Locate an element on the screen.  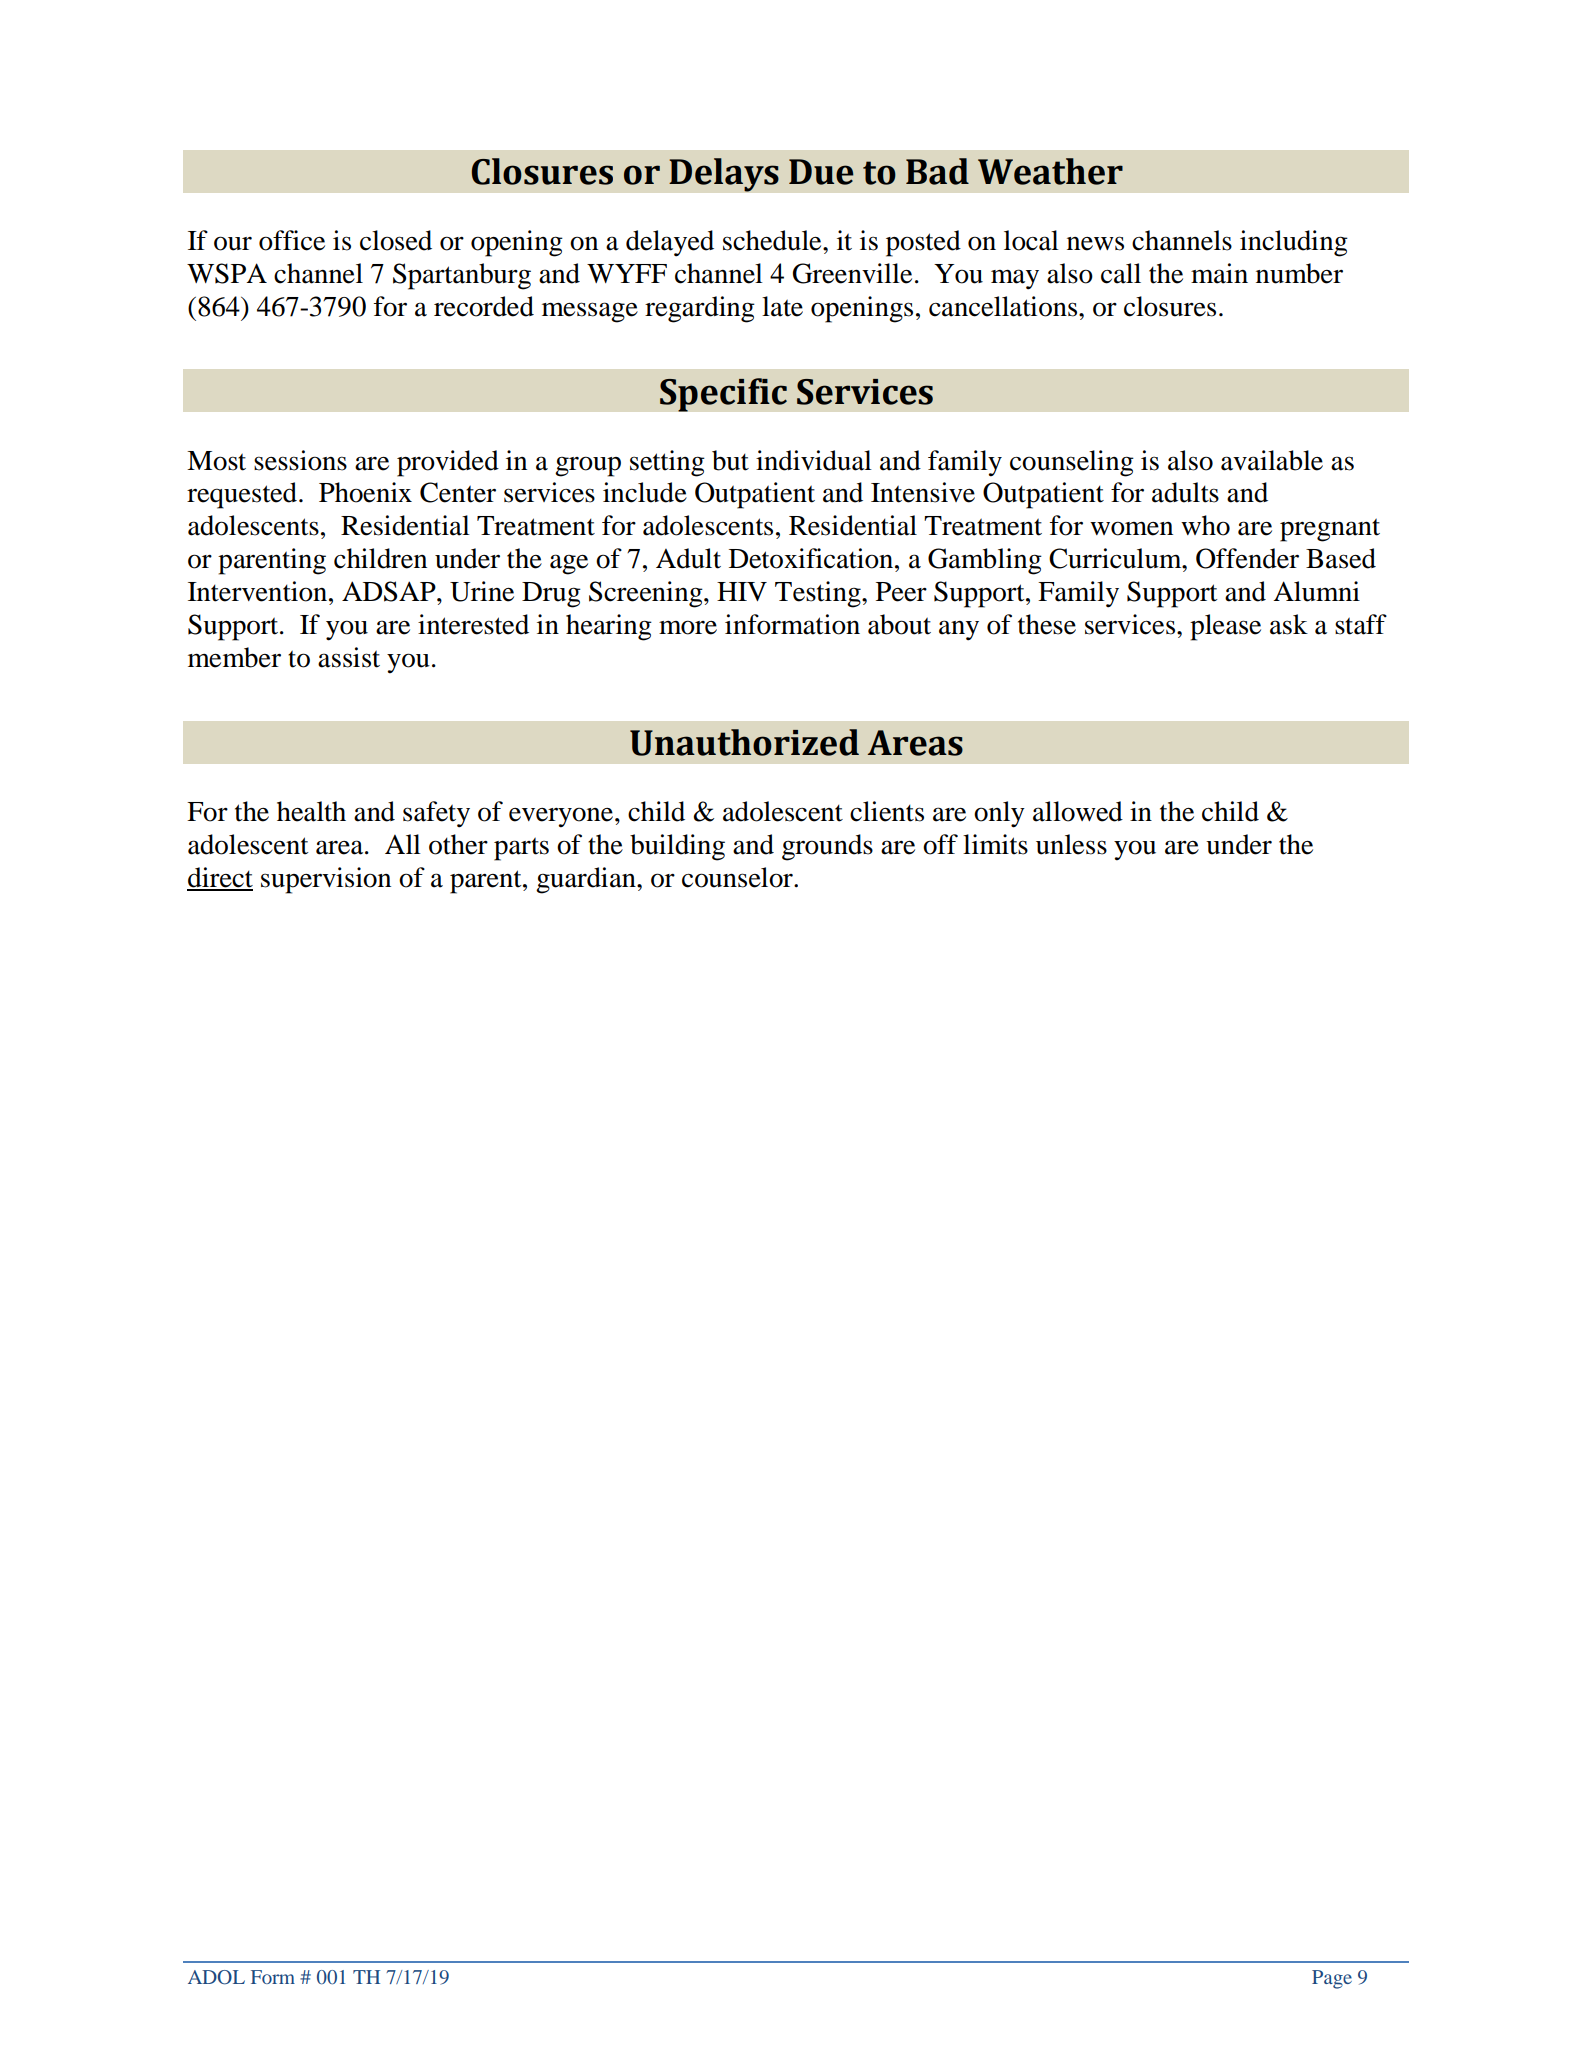
please is located at coordinates (1225, 627).
